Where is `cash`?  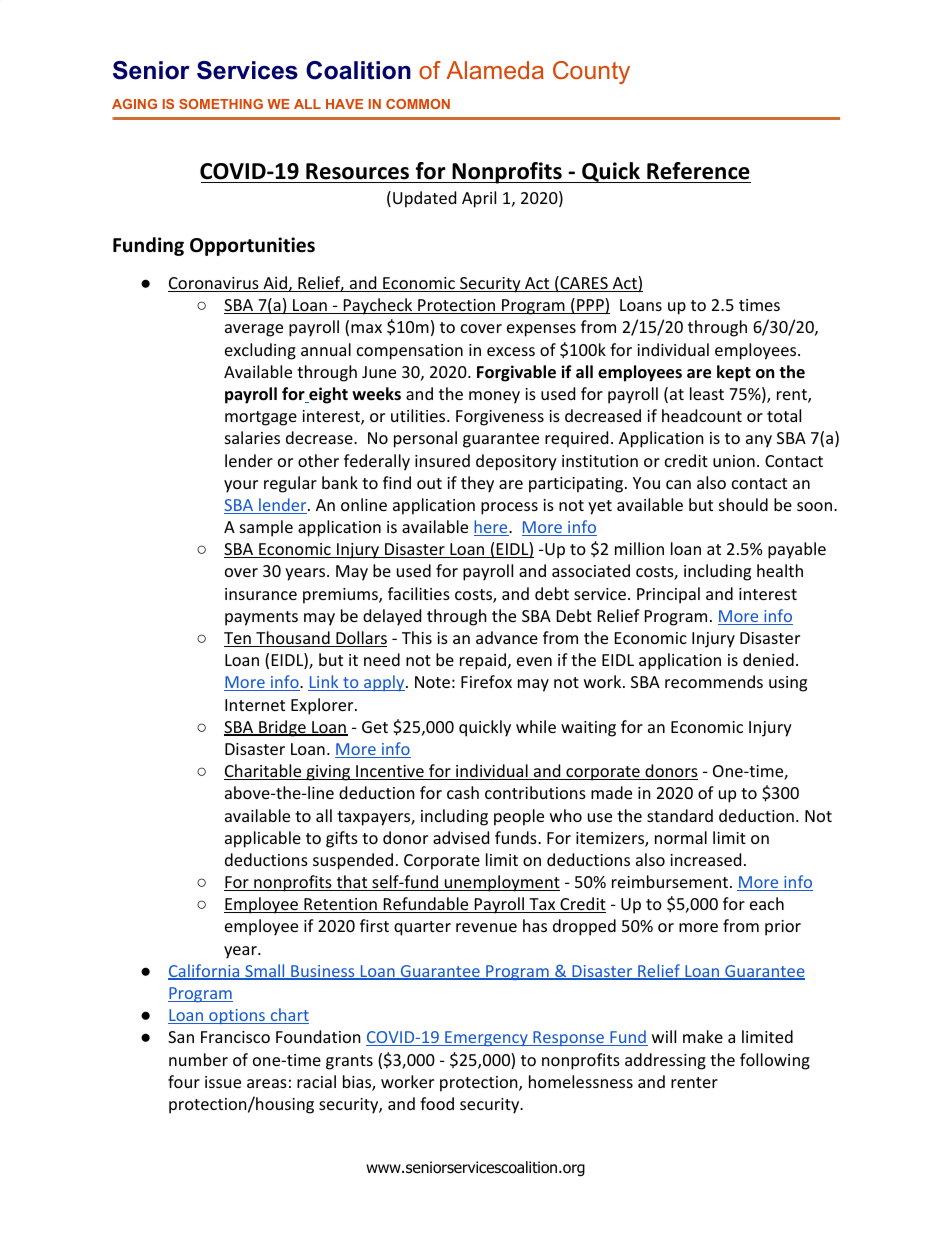
cash is located at coordinates (463, 792).
